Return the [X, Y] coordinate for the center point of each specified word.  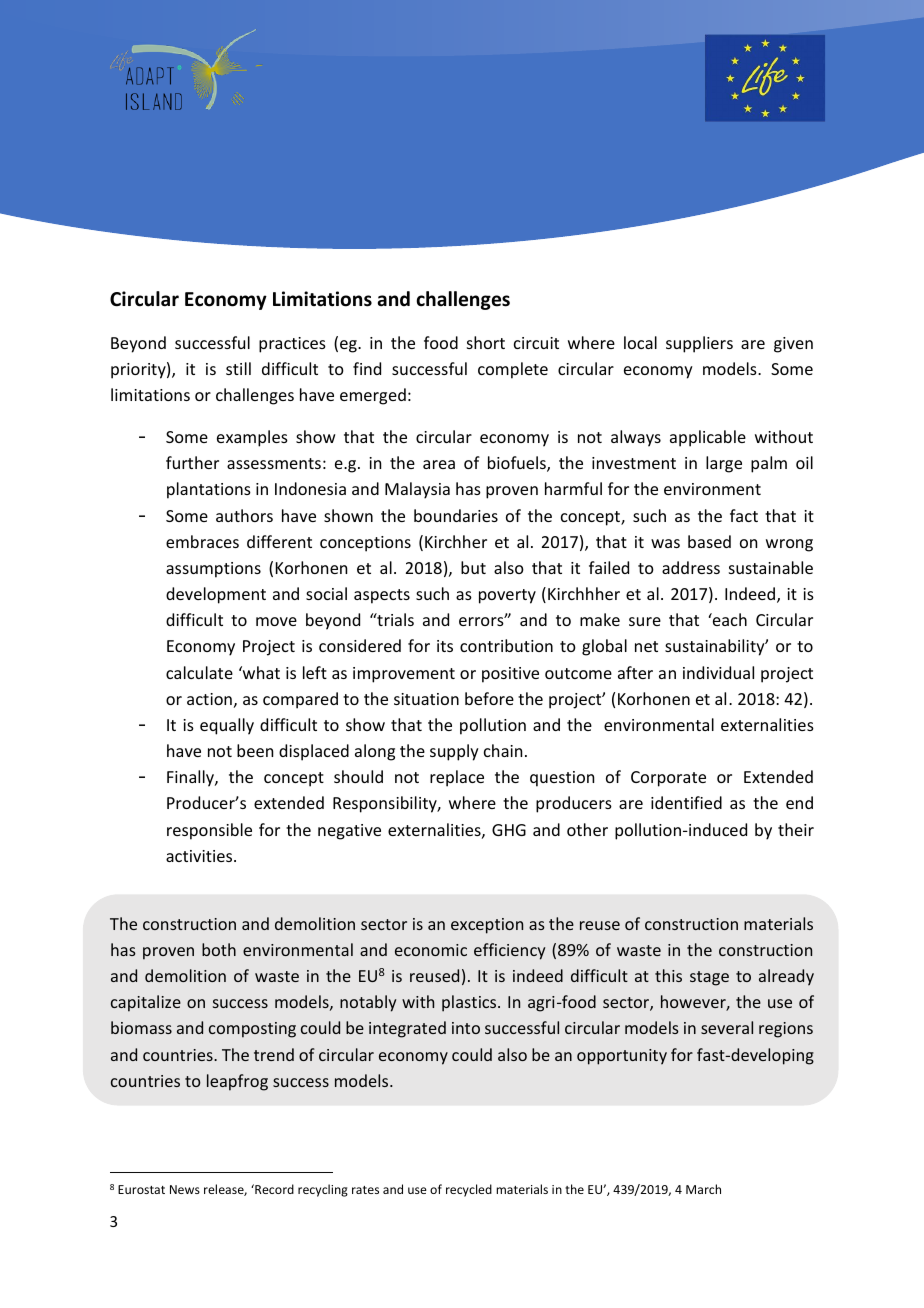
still [238, 368]
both [219, 949]
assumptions [213, 570]
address [691, 567]
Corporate [668, 779]
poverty [507, 596]
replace [457, 778]
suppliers [699, 344]
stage [709, 978]
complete [513, 370]
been [255, 750]
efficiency [509, 951]
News [185, 1189]
